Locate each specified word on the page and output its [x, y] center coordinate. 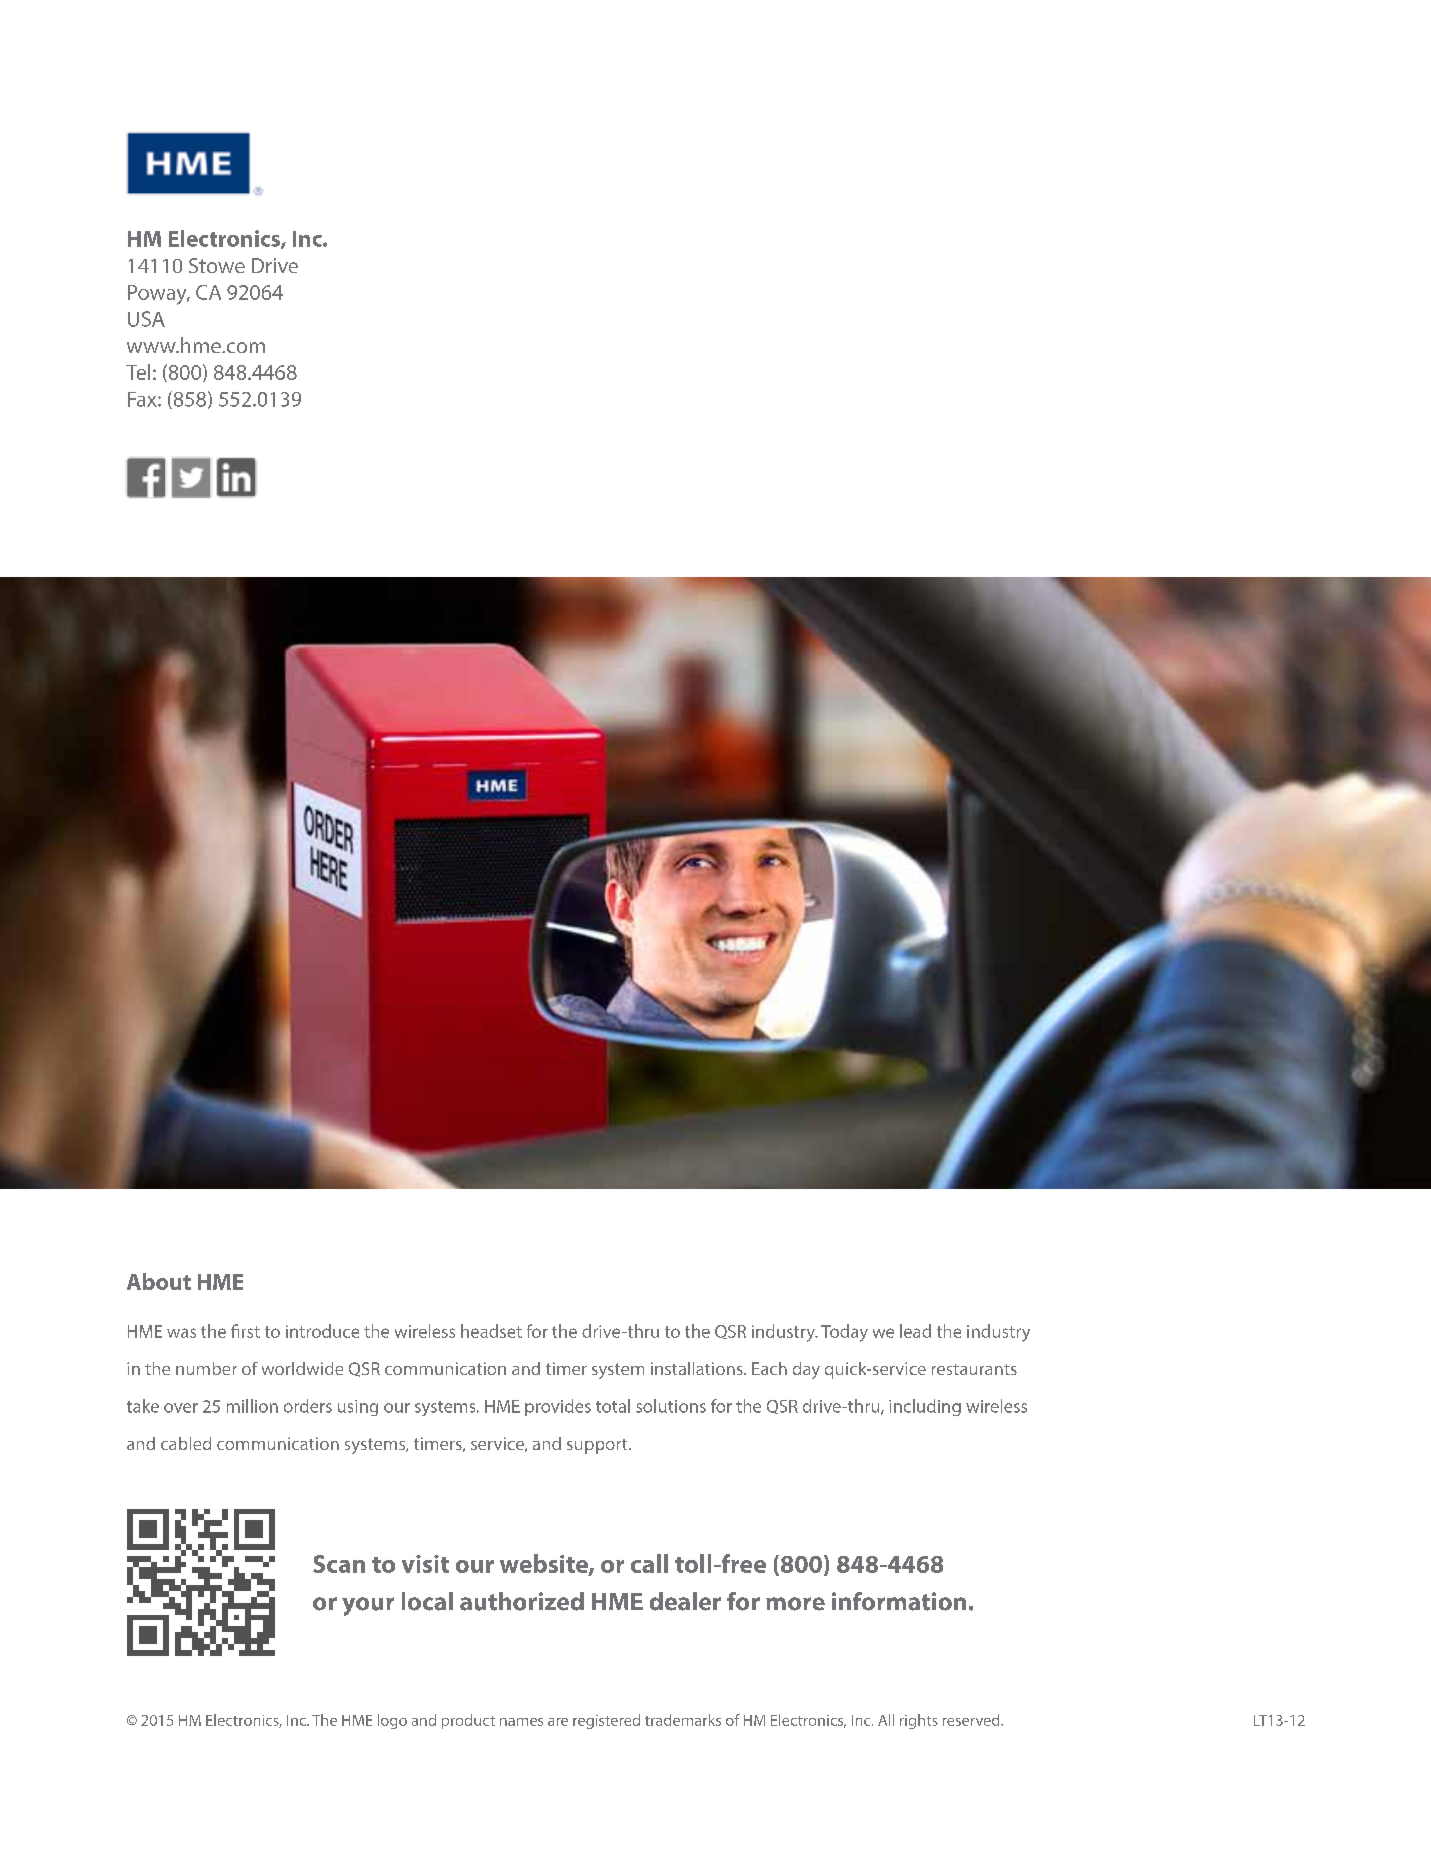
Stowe [217, 265]
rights [919, 1721]
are [558, 1722]
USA [146, 319]
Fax [143, 399]
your [368, 1606]
